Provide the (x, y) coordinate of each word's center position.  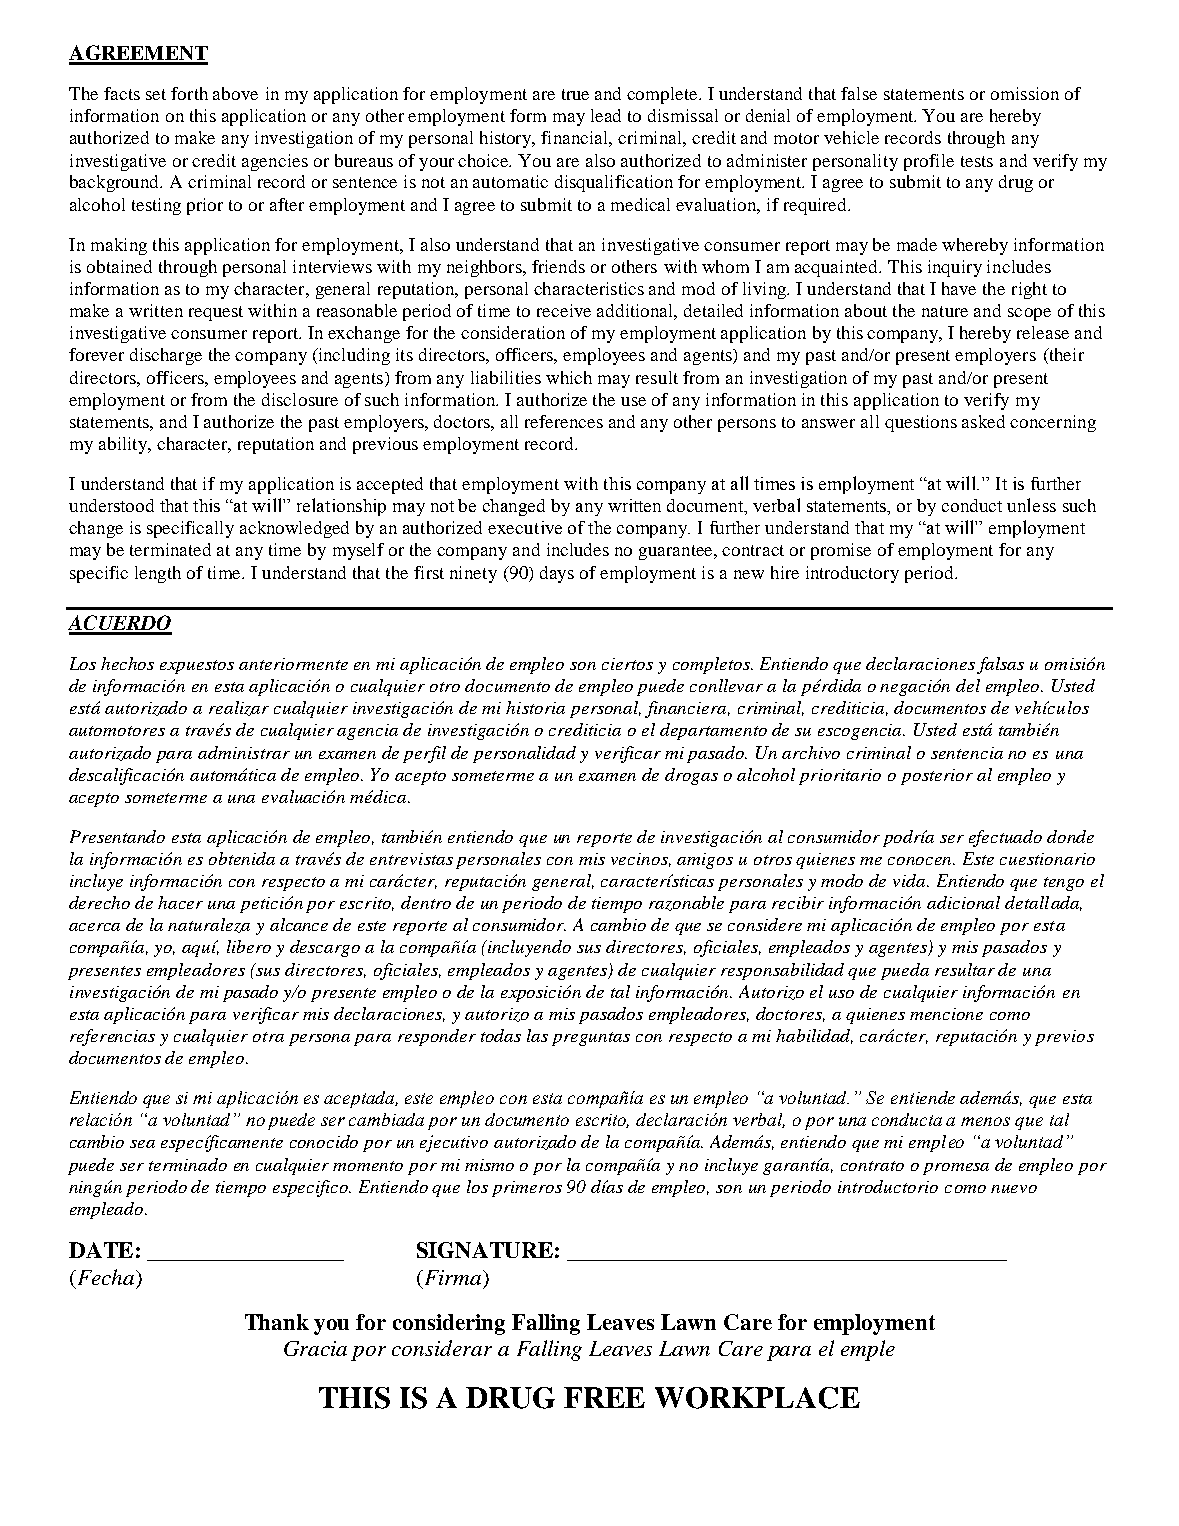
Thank (277, 1322)
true (575, 94)
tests (977, 161)
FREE (604, 1397)
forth (189, 93)
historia (535, 707)
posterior (937, 777)
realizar (239, 708)
